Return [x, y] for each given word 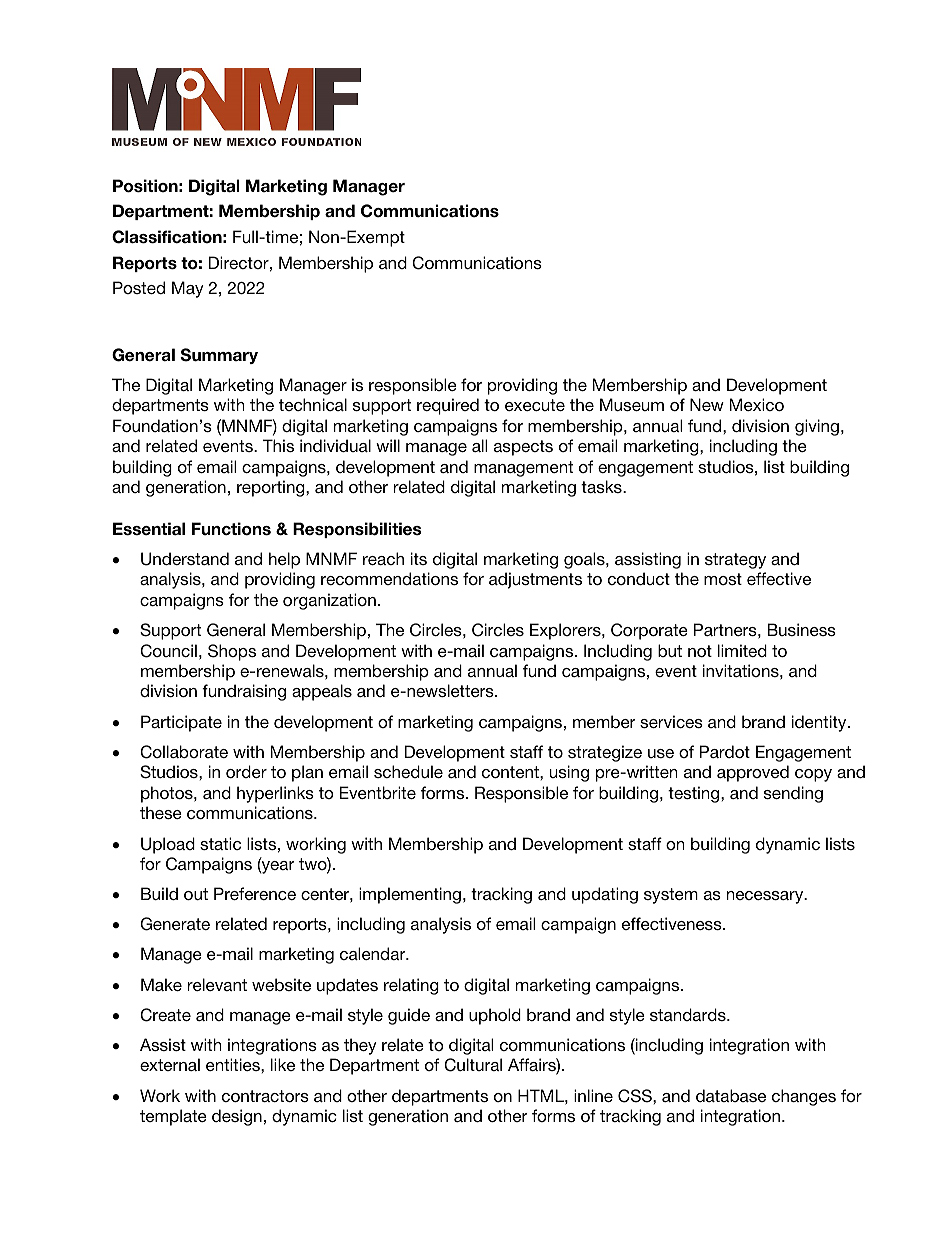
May [188, 289]
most [723, 579]
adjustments [535, 580]
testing [695, 794]
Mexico [757, 404]
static [220, 843]
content [511, 772]
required [448, 406]
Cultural [473, 1065]
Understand [185, 559]
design [237, 1117]
